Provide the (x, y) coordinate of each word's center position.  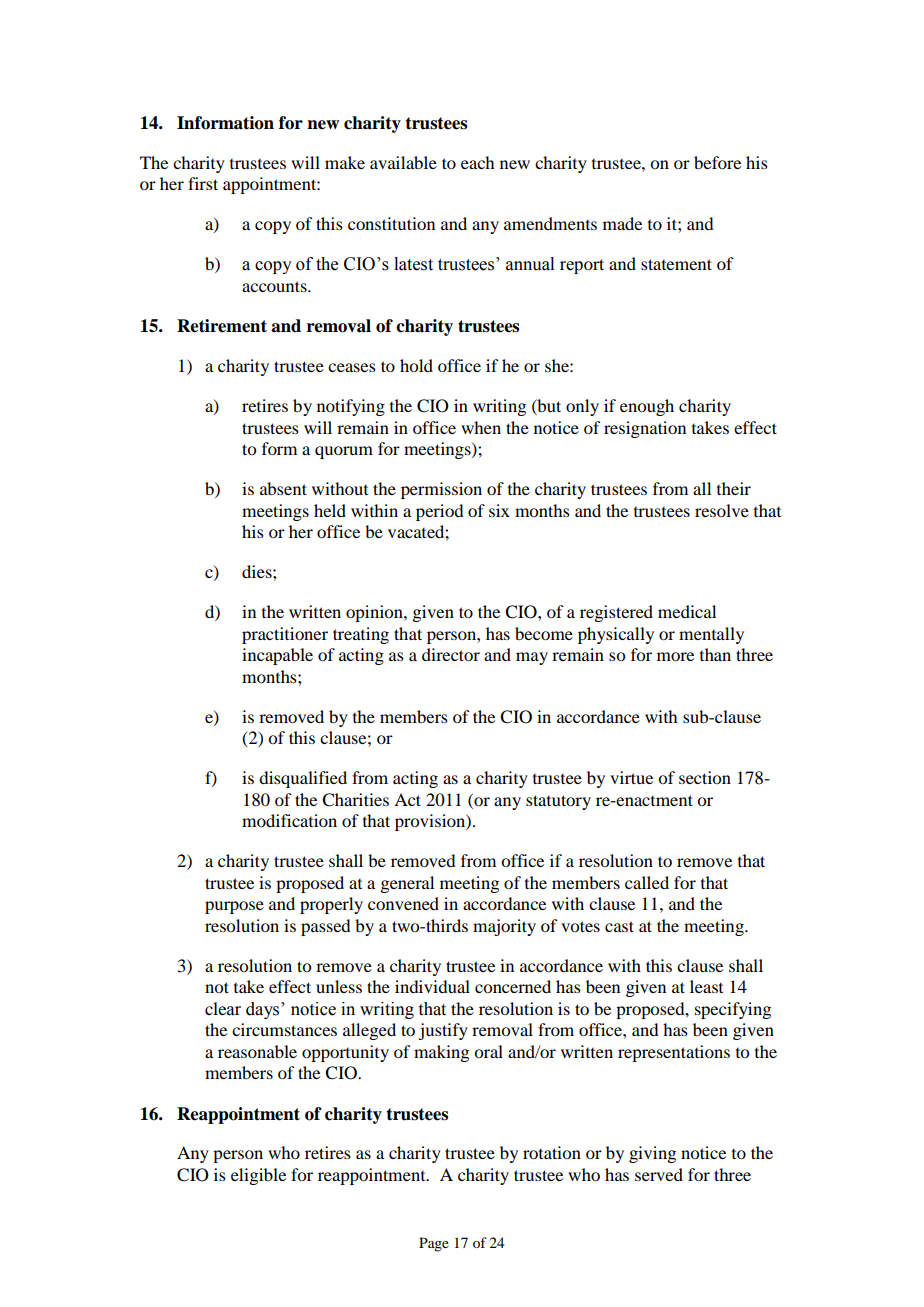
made (622, 223)
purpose (234, 907)
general (407, 884)
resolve (722, 510)
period (439, 512)
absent (283, 488)
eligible (258, 1176)
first (203, 183)
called (647, 882)
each (477, 162)
